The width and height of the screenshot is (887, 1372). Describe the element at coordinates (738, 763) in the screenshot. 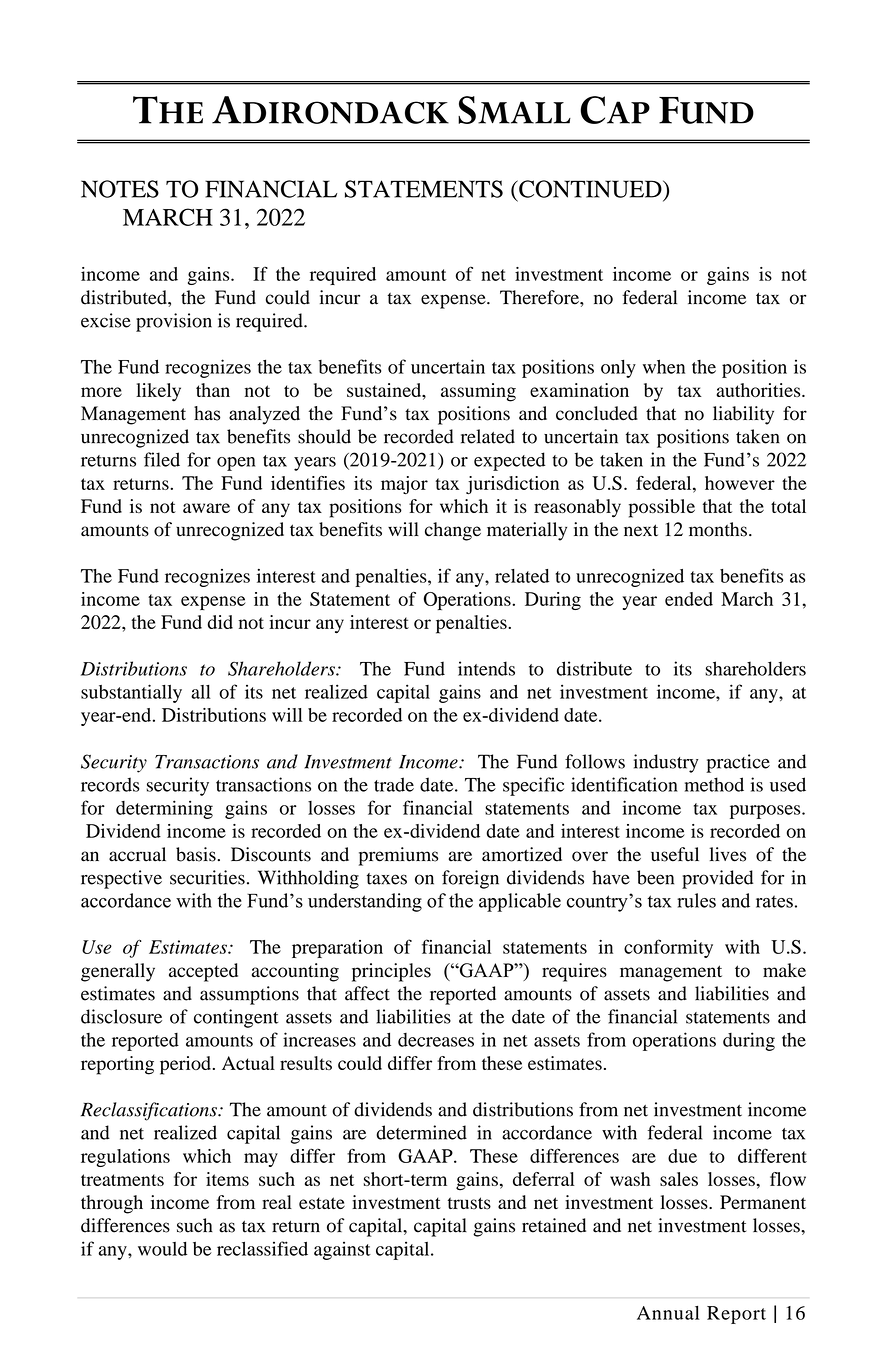

I see `practice` at that location.
